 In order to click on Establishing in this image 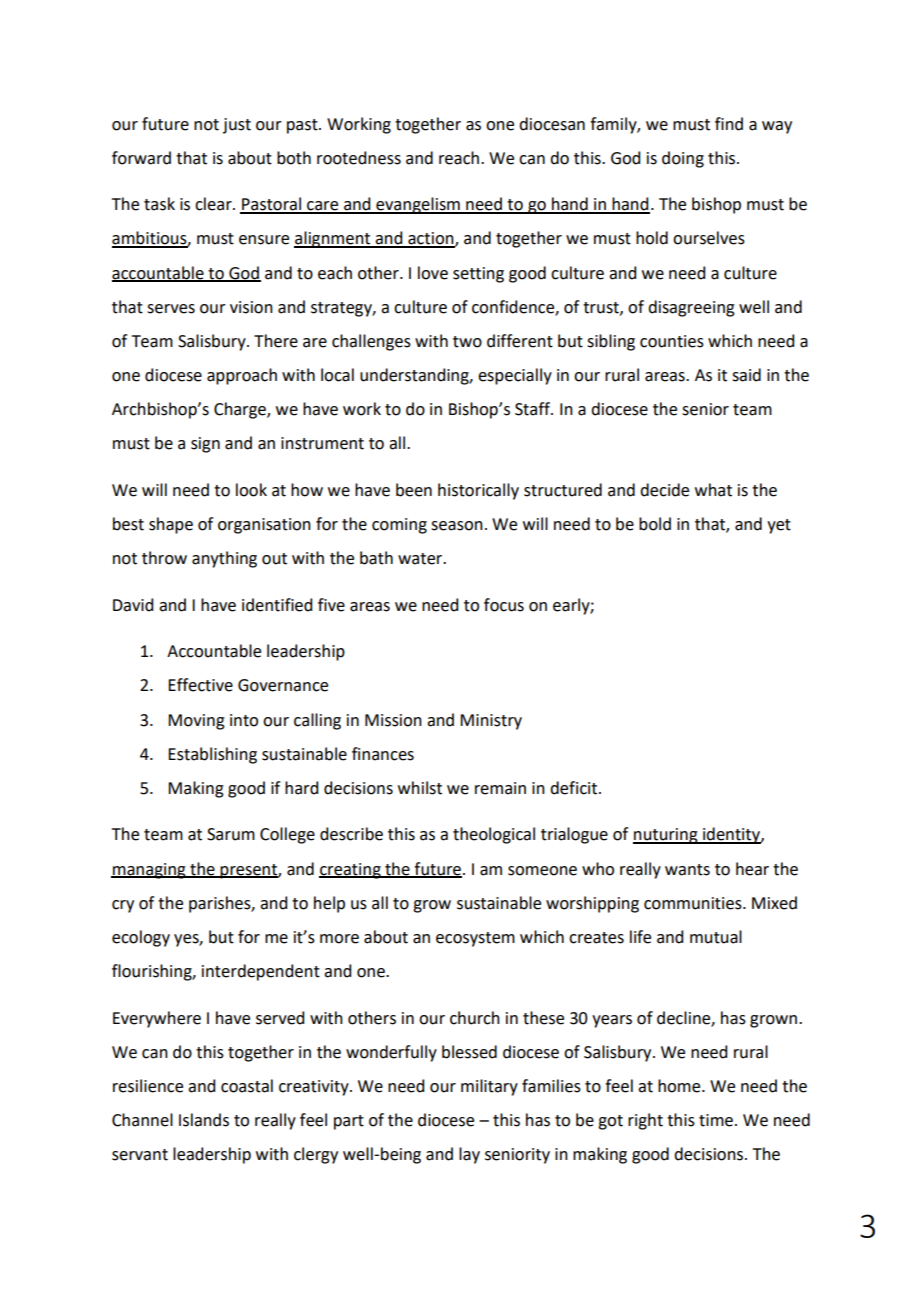, I will do `click(212, 755)`.
